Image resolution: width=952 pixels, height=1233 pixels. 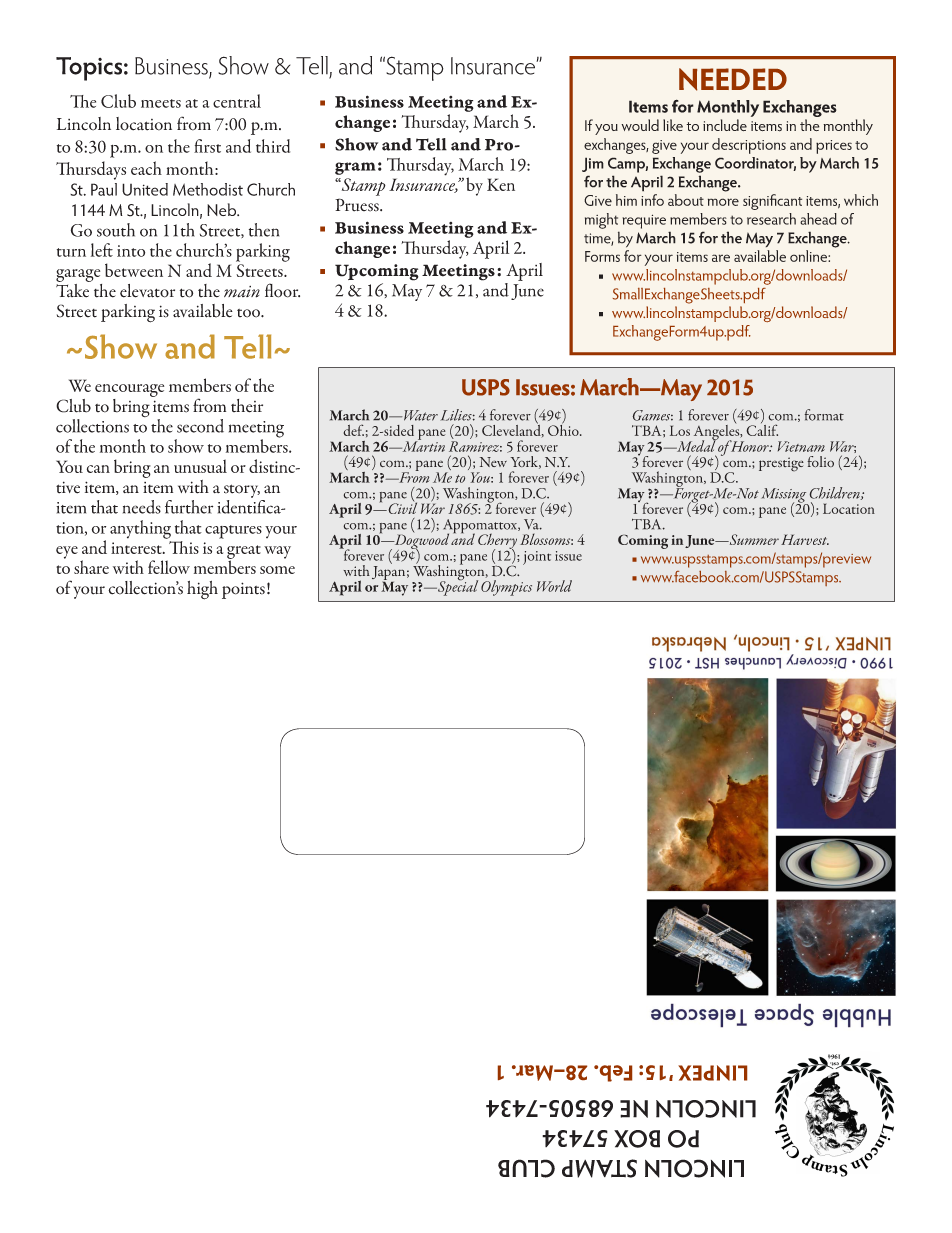 I want to click on NEEDED, so click(x=733, y=79).
